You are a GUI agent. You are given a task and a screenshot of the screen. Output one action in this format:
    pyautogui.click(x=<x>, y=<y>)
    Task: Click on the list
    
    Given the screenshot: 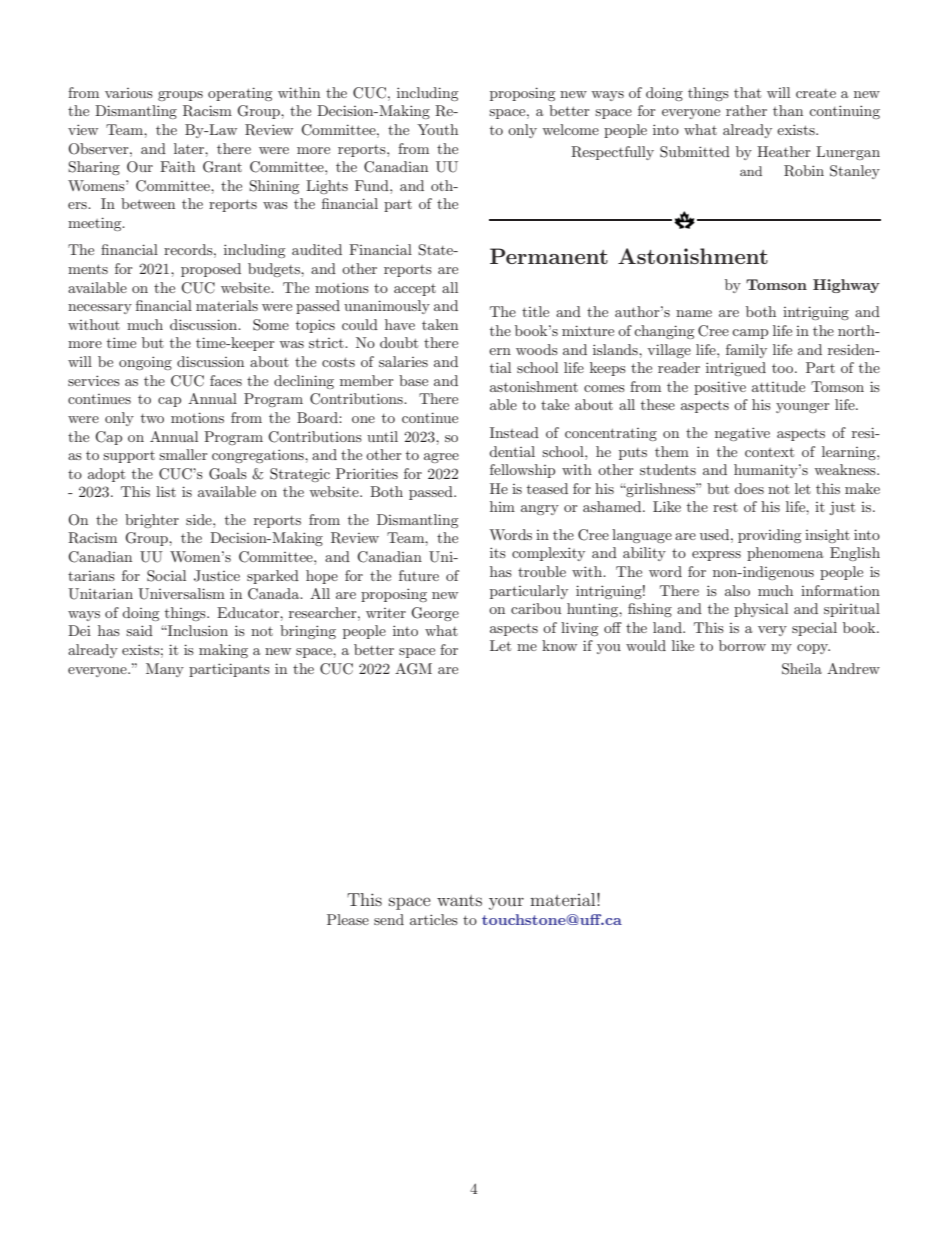 What is the action you would take?
    pyautogui.click(x=166, y=491)
